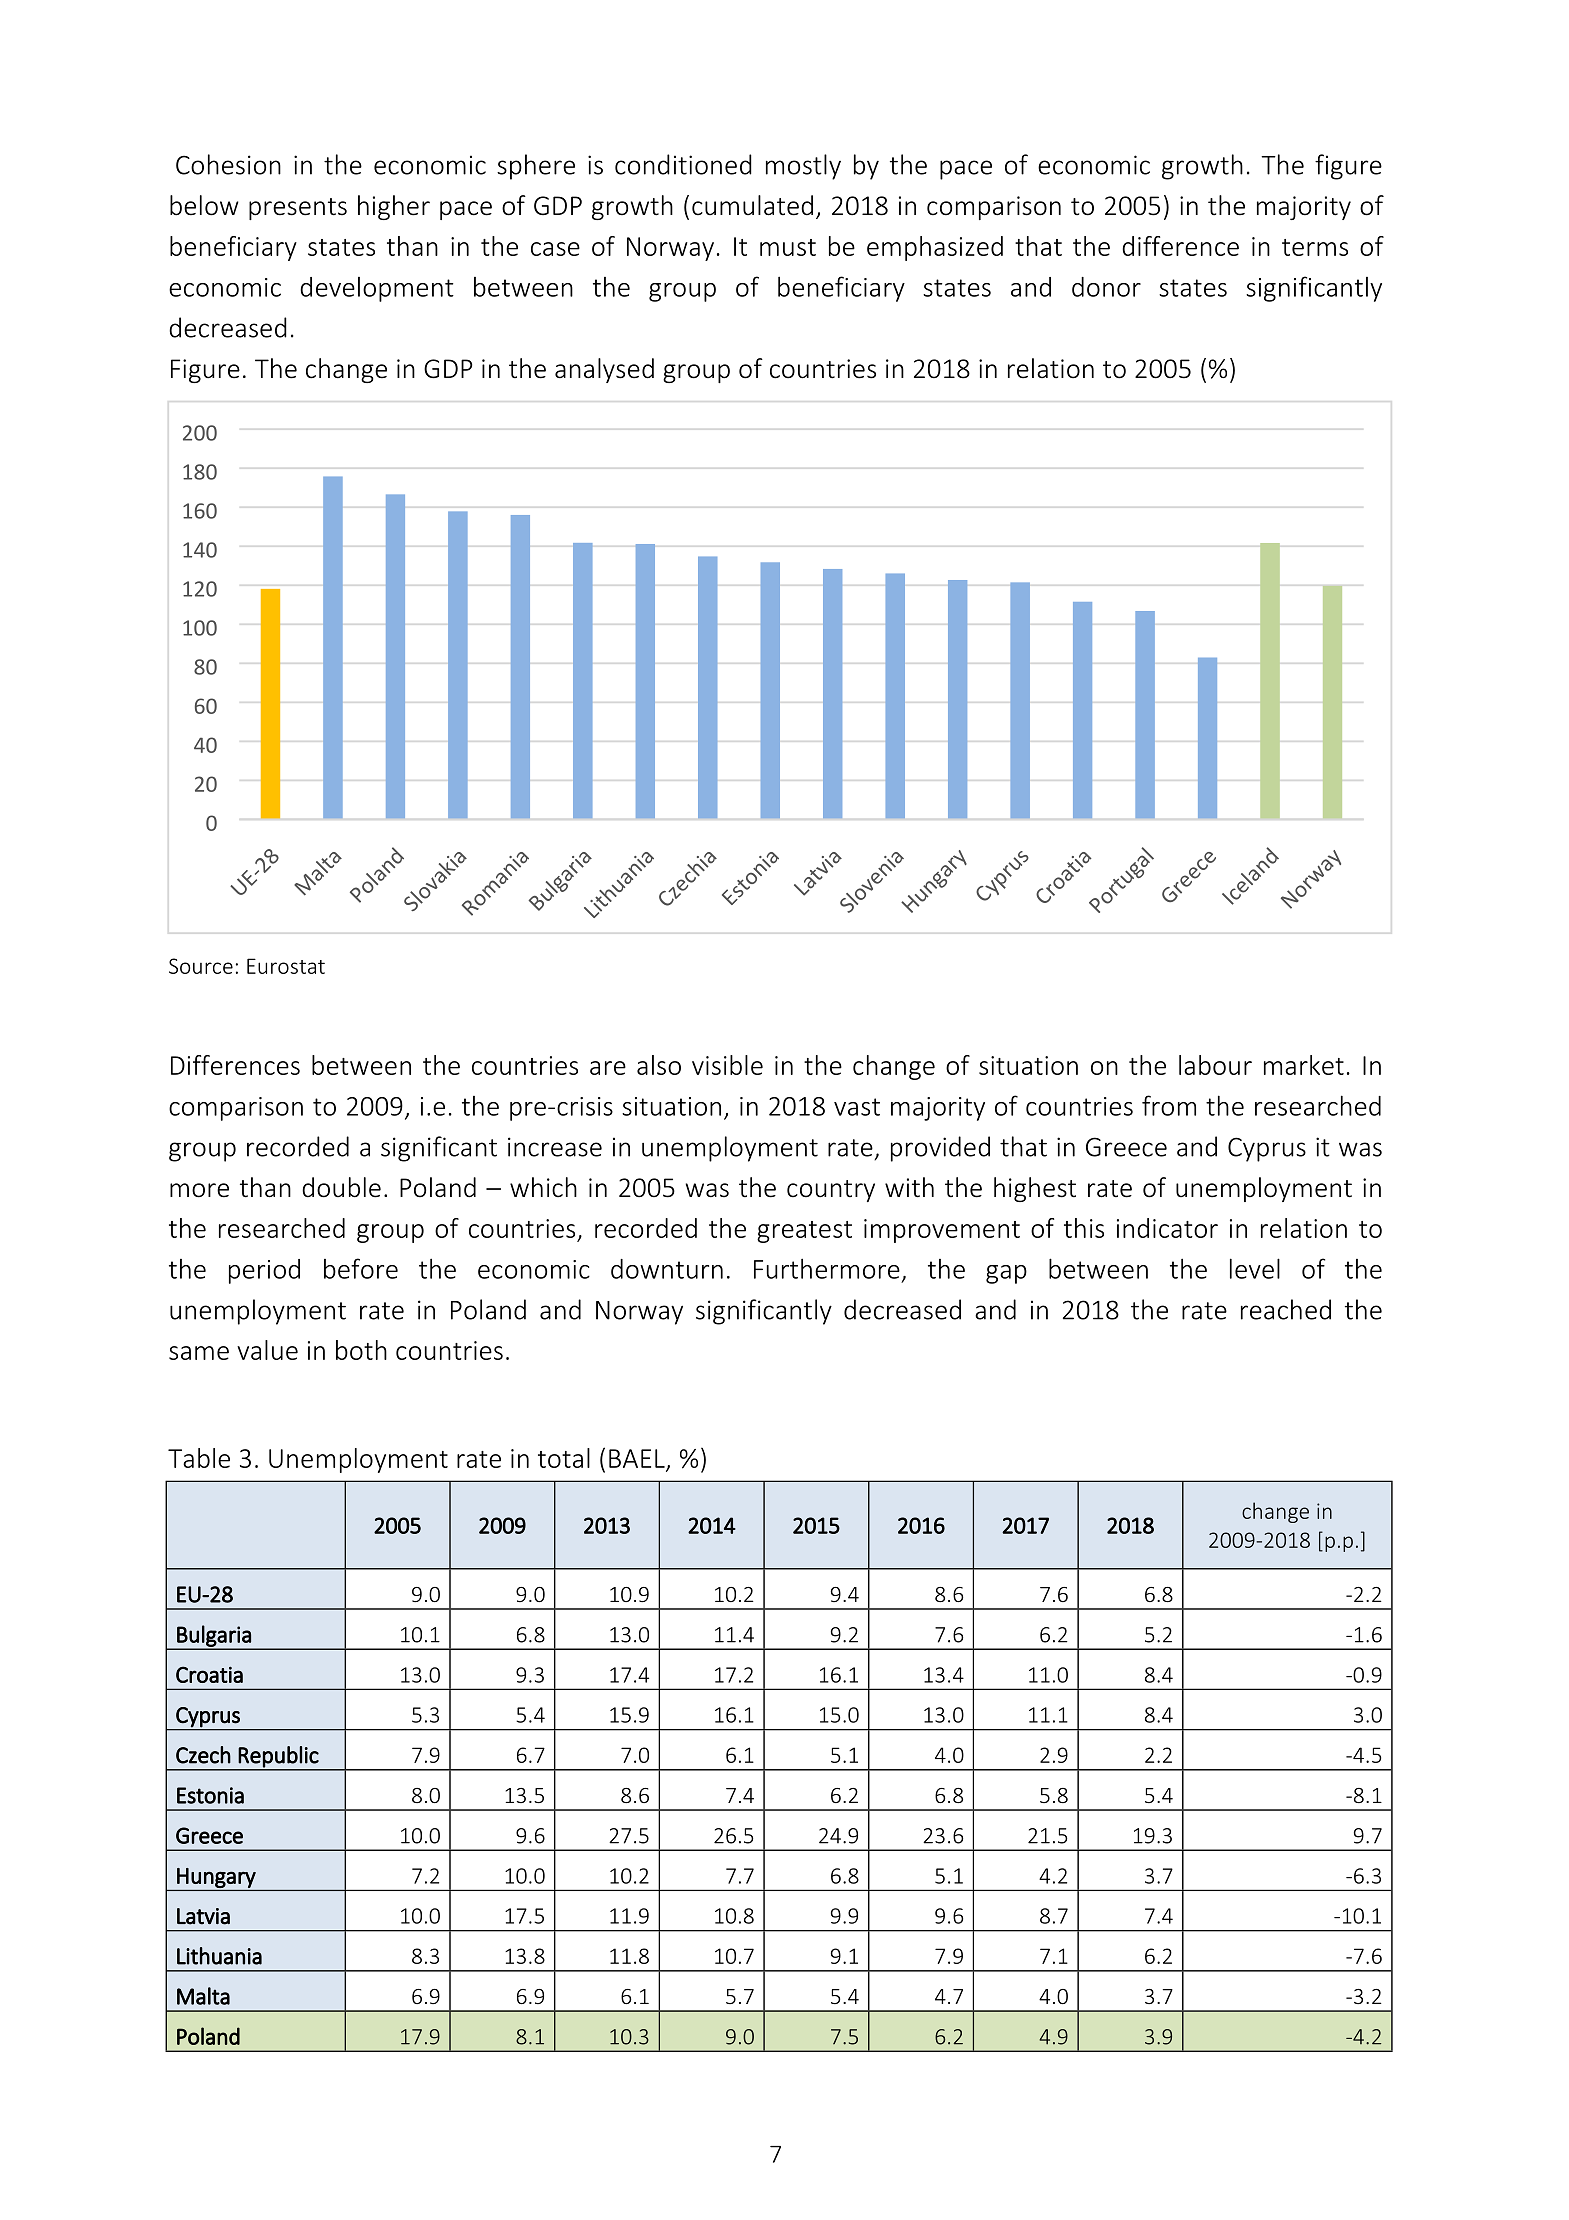 Image resolution: width=1569 pixels, height=2220 pixels. What do you see at coordinates (361, 1350) in the screenshot?
I see `both` at bounding box center [361, 1350].
